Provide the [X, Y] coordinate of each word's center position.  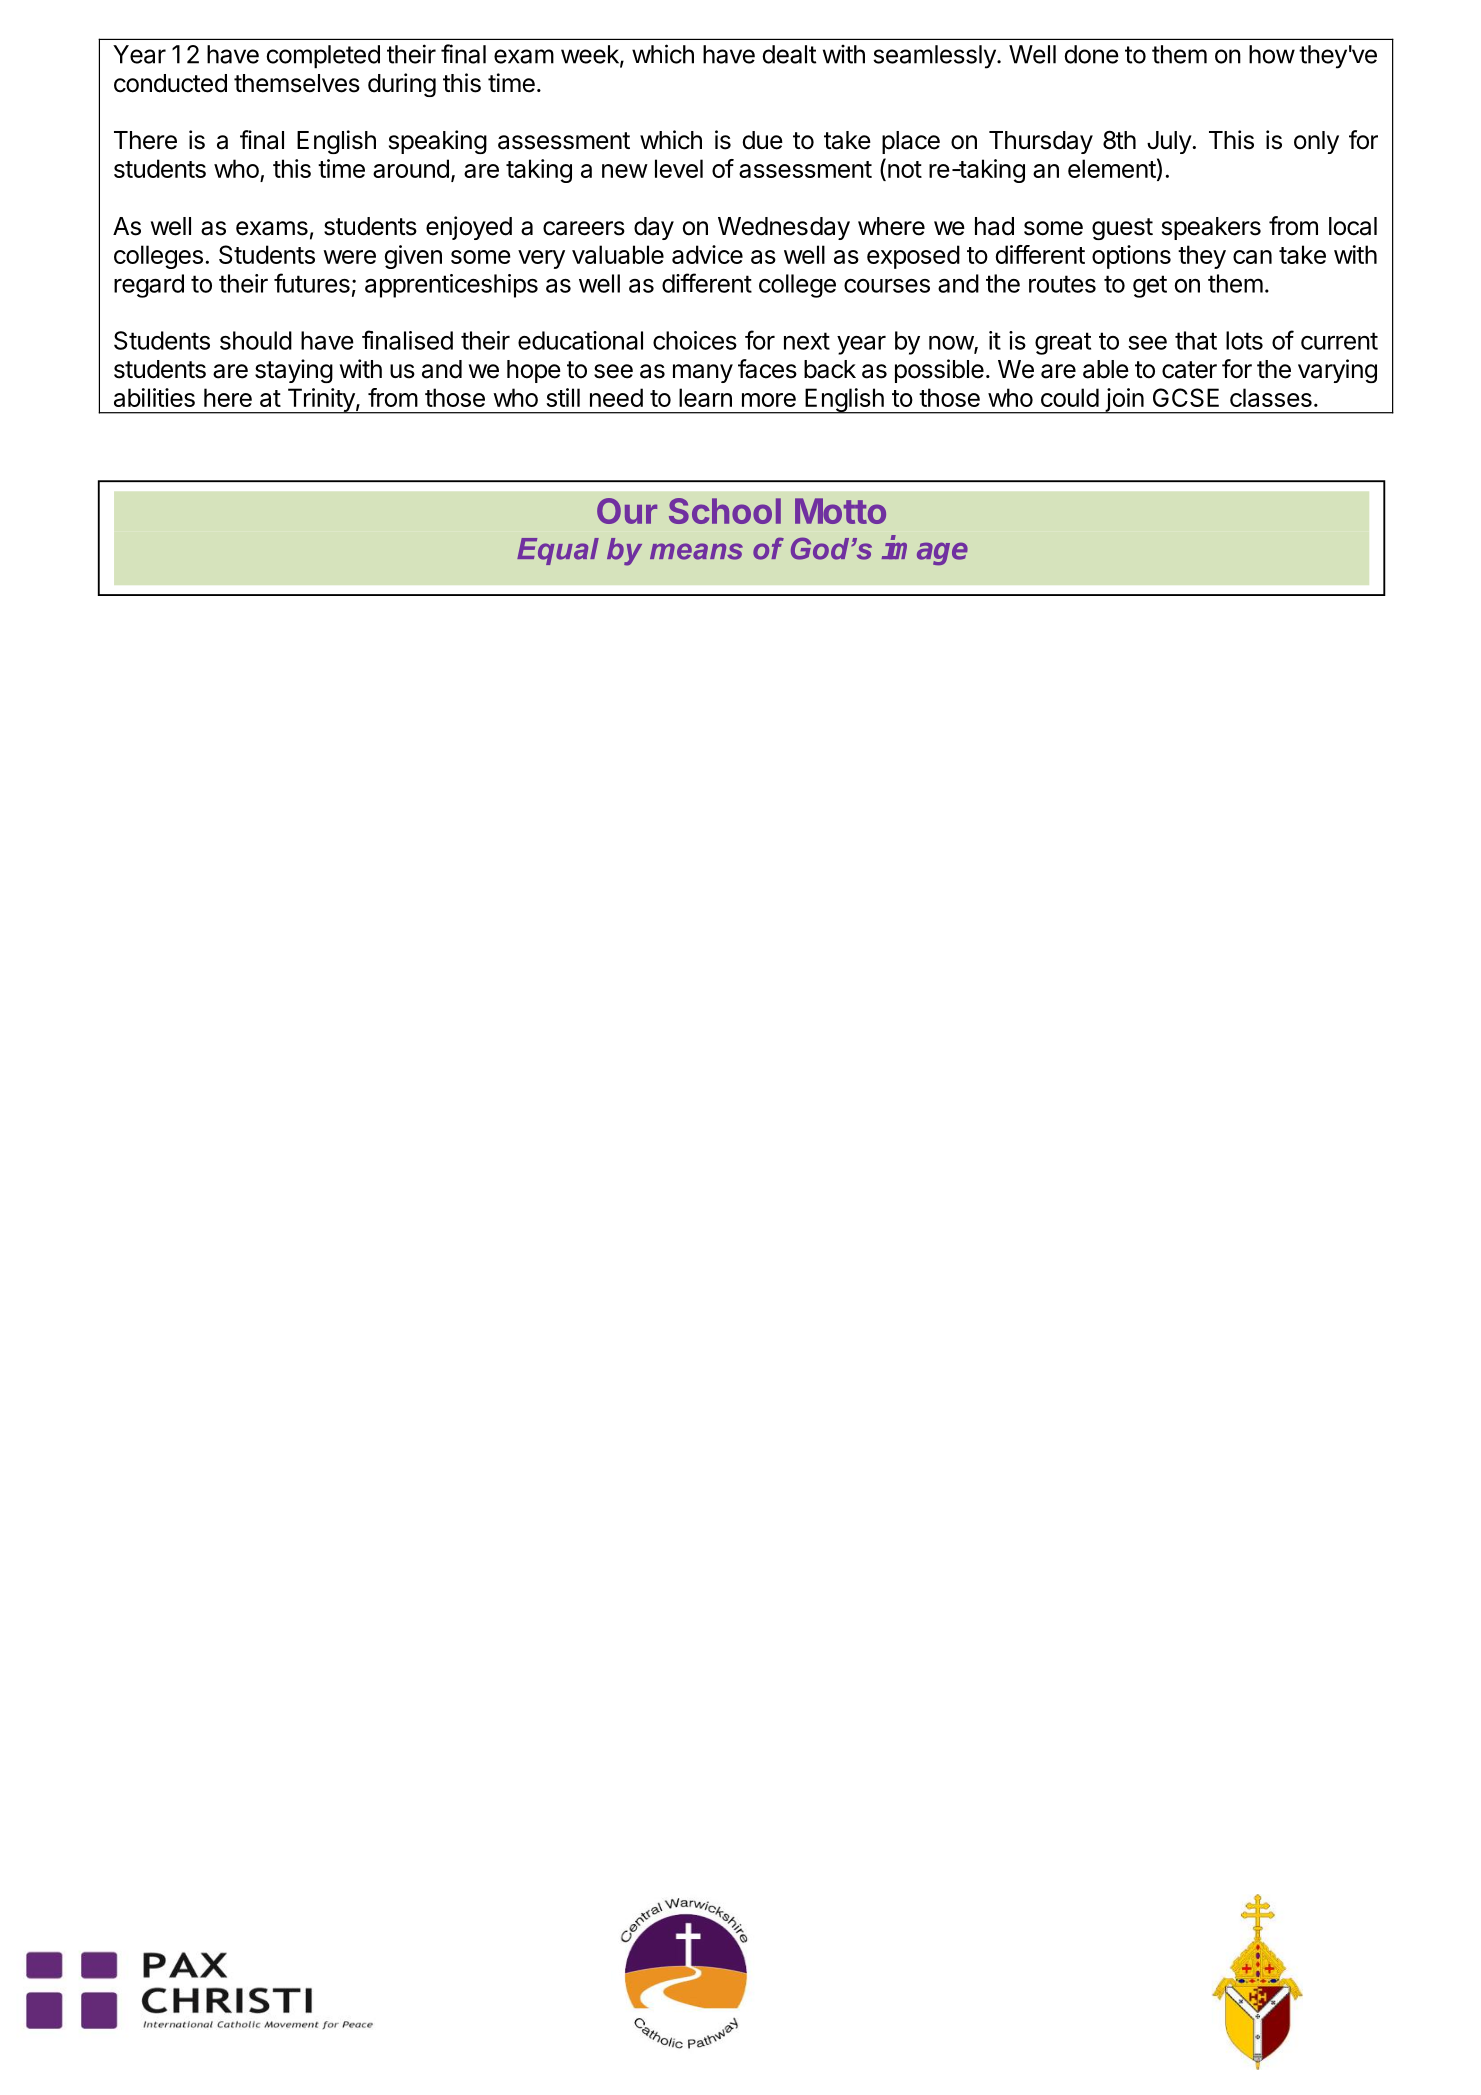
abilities [154, 397]
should [256, 340]
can [1252, 257]
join [1124, 401]
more [769, 400]
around [411, 168]
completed [323, 57]
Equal [558, 551]
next [807, 341]
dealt [789, 54]
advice [707, 254]
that [1196, 340]
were [349, 257]
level [679, 168]
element [1112, 168]
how [1272, 54]
